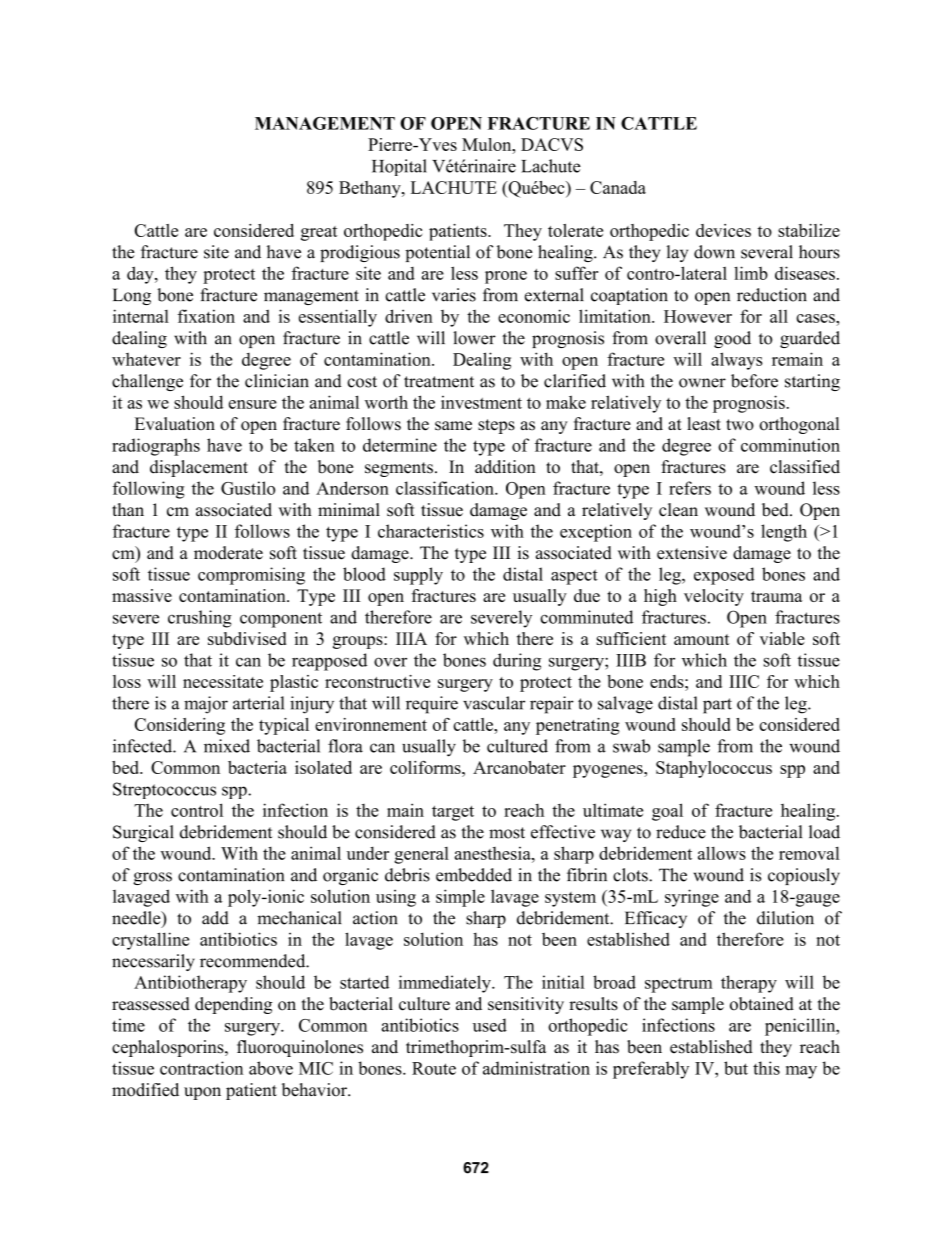 This document has width=952, height=1233. What do you see at coordinates (714, 769) in the document?
I see `Staphylococcus` at bounding box center [714, 769].
